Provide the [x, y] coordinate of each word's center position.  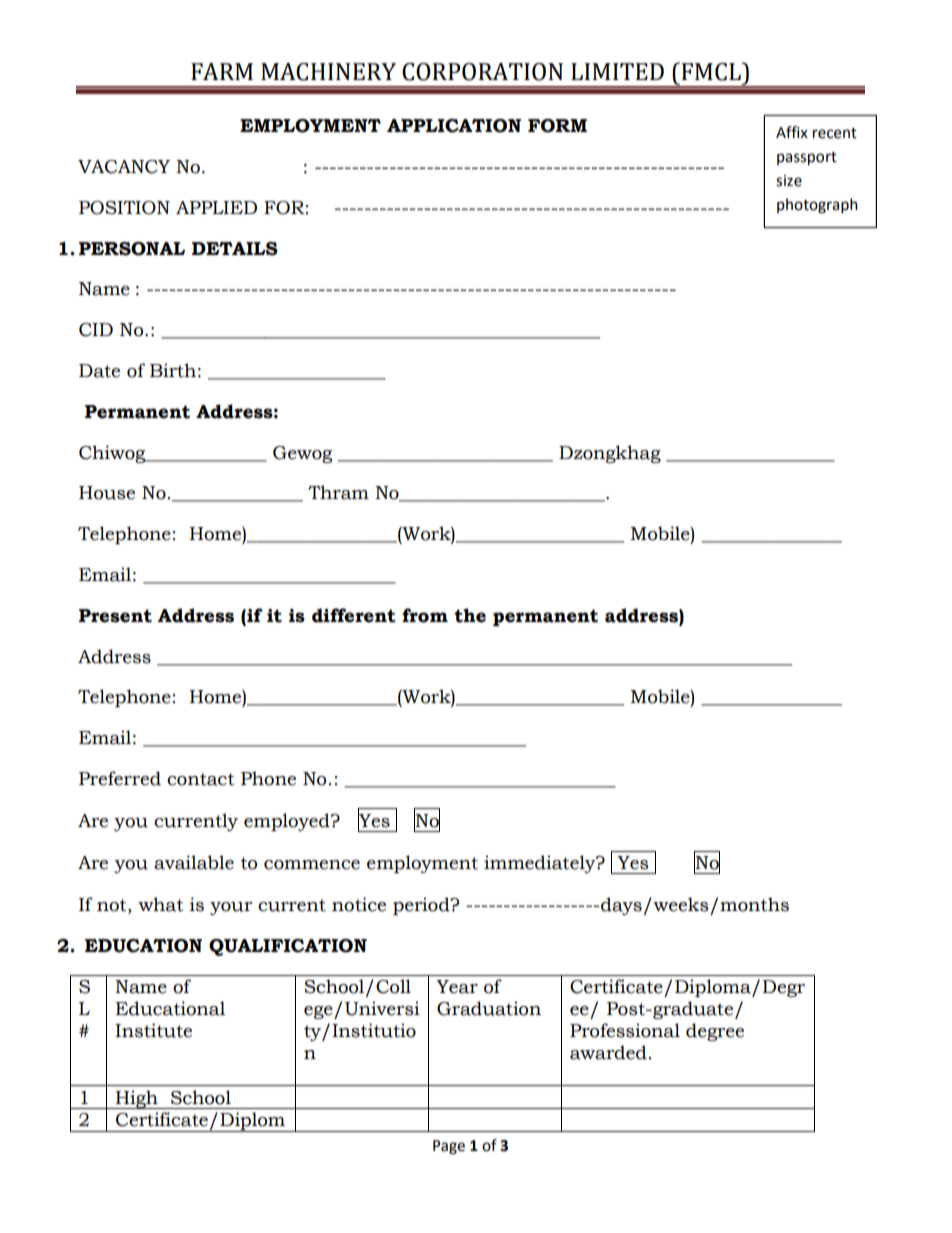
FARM [222, 71]
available [194, 862]
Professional [625, 1030]
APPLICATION [454, 126]
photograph [817, 206]
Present [115, 616]
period [422, 906]
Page [449, 1147]
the [470, 615]
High [137, 1099]
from [425, 615]
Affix [792, 132]
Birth [173, 370]
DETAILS [235, 249]
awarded [608, 1052]
